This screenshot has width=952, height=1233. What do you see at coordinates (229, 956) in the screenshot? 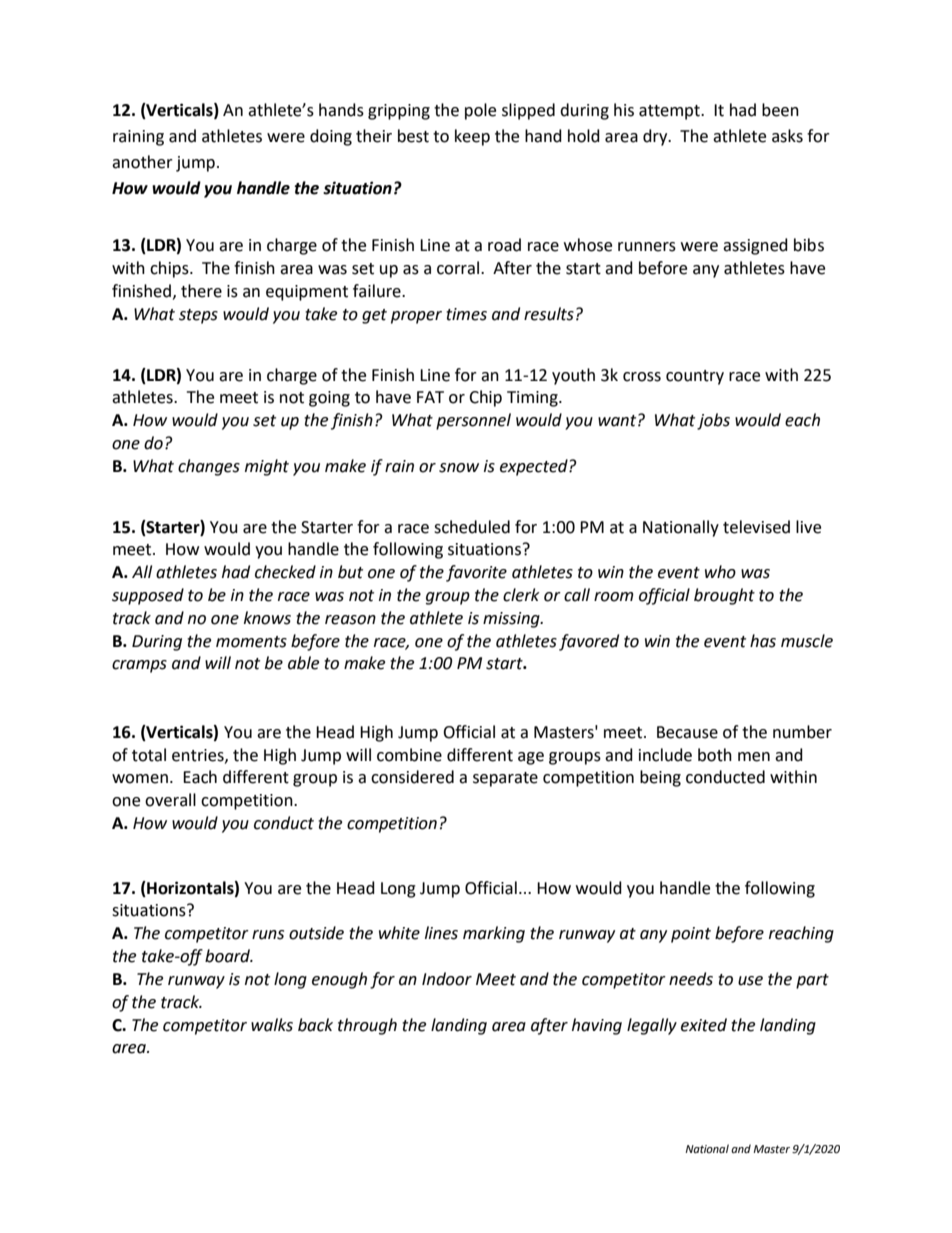
I see `board` at bounding box center [229, 956].
